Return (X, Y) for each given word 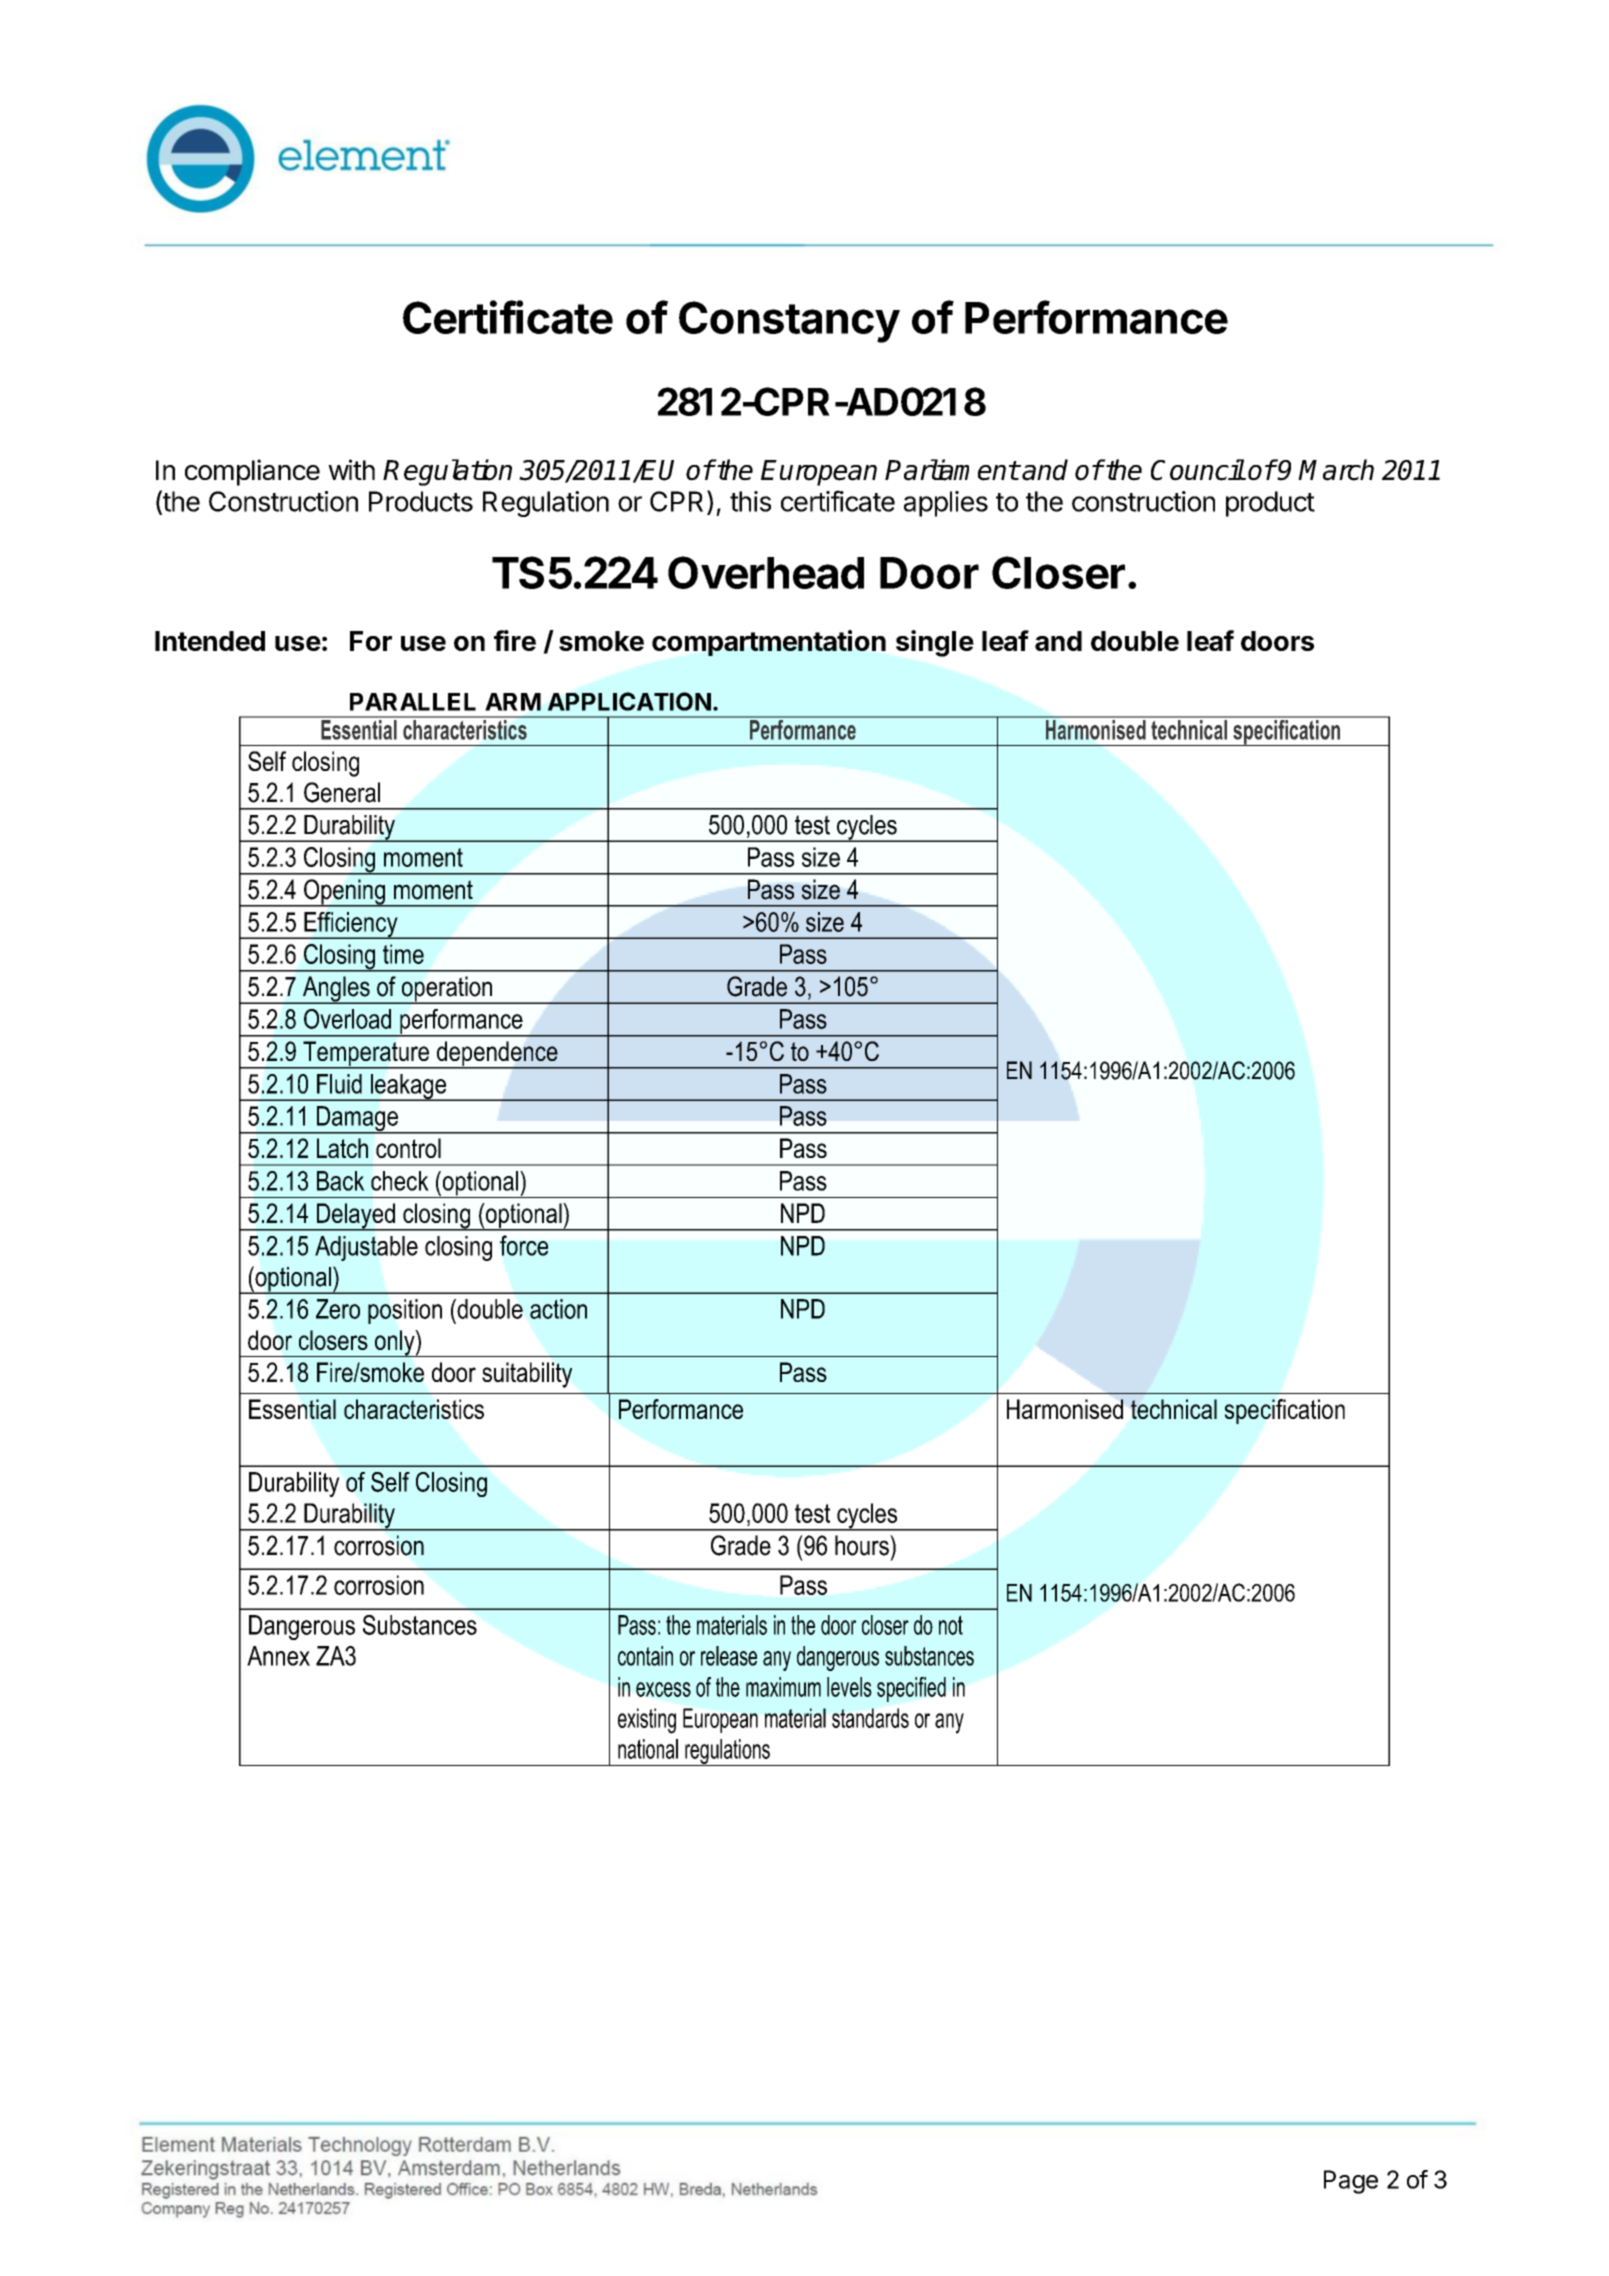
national (648, 1749)
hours (863, 1545)
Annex (278, 1656)
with (351, 469)
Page (1351, 2182)
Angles (336, 990)
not (951, 1625)
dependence (497, 1055)
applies (946, 504)
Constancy (789, 322)
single (935, 643)
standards (870, 1718)
